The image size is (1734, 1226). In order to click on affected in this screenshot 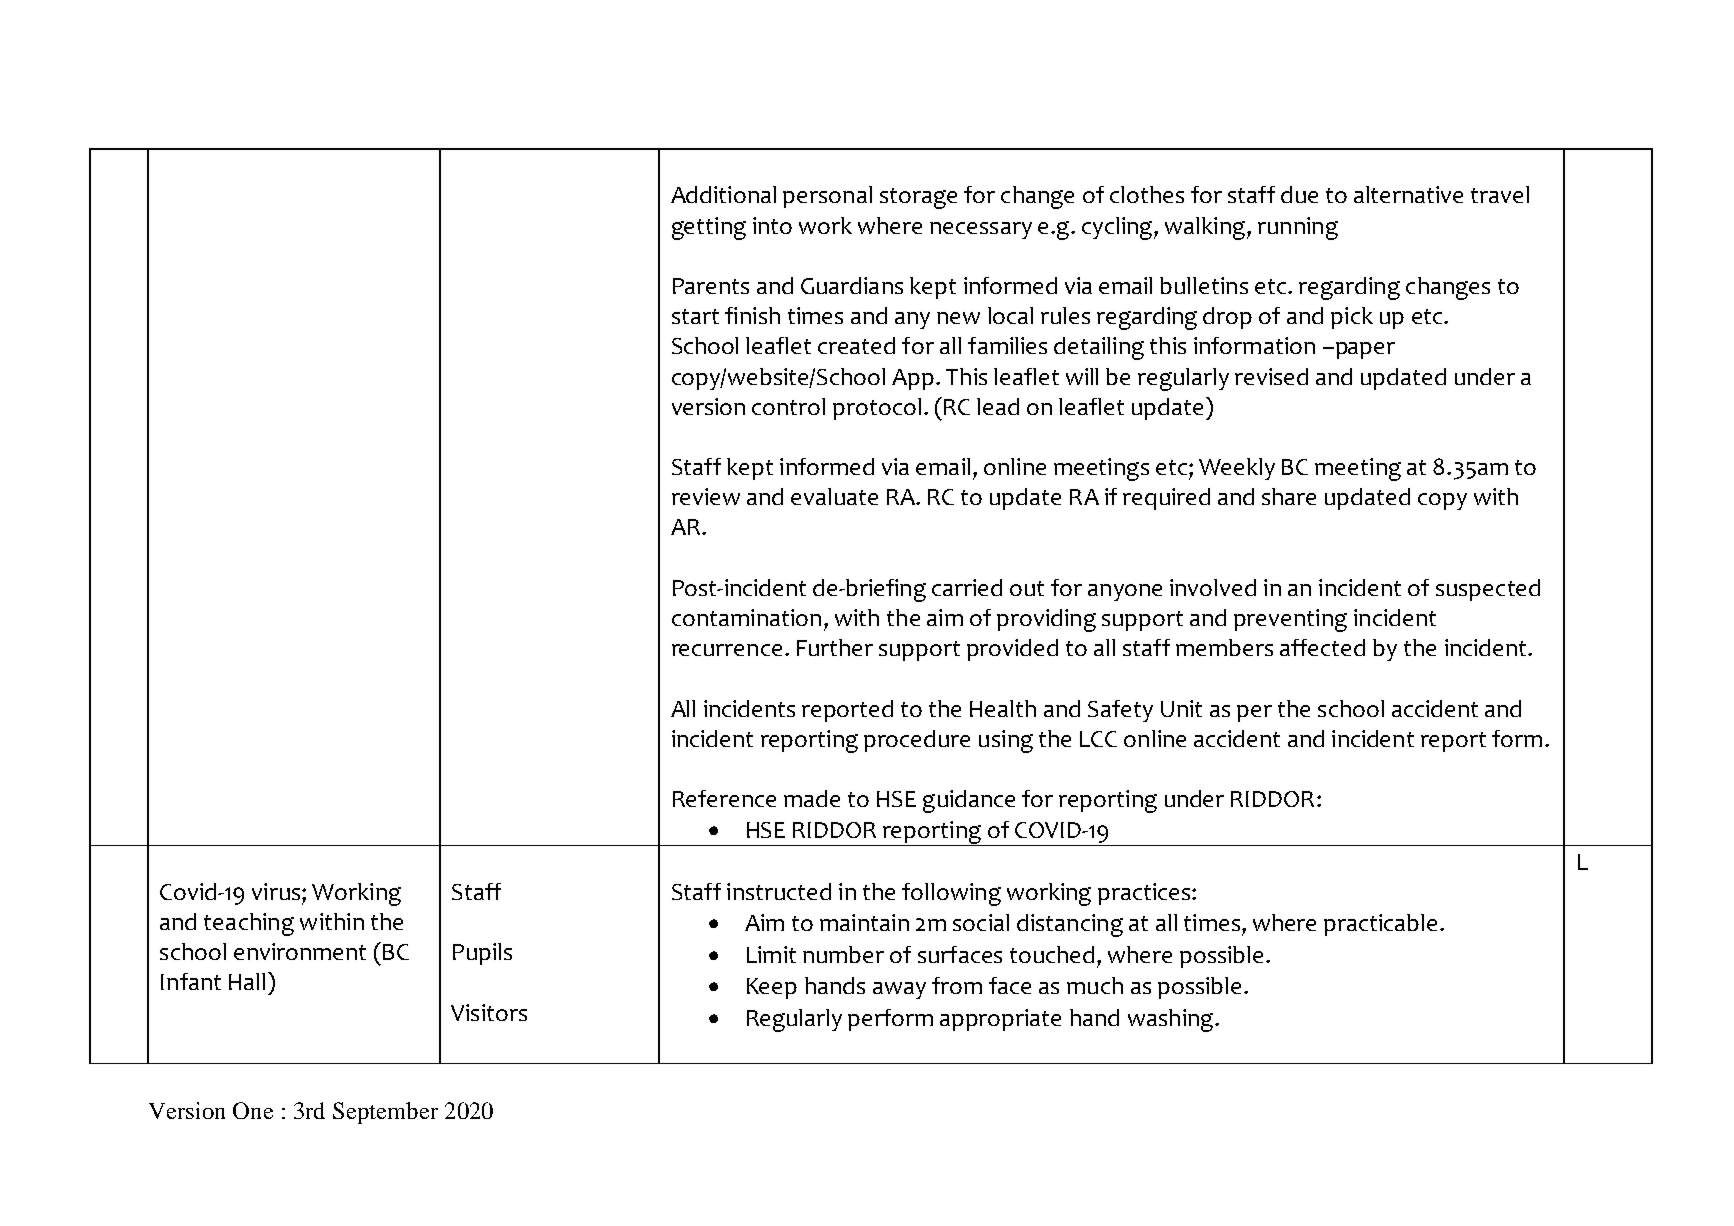, I will do `click(1322, 647)`.
